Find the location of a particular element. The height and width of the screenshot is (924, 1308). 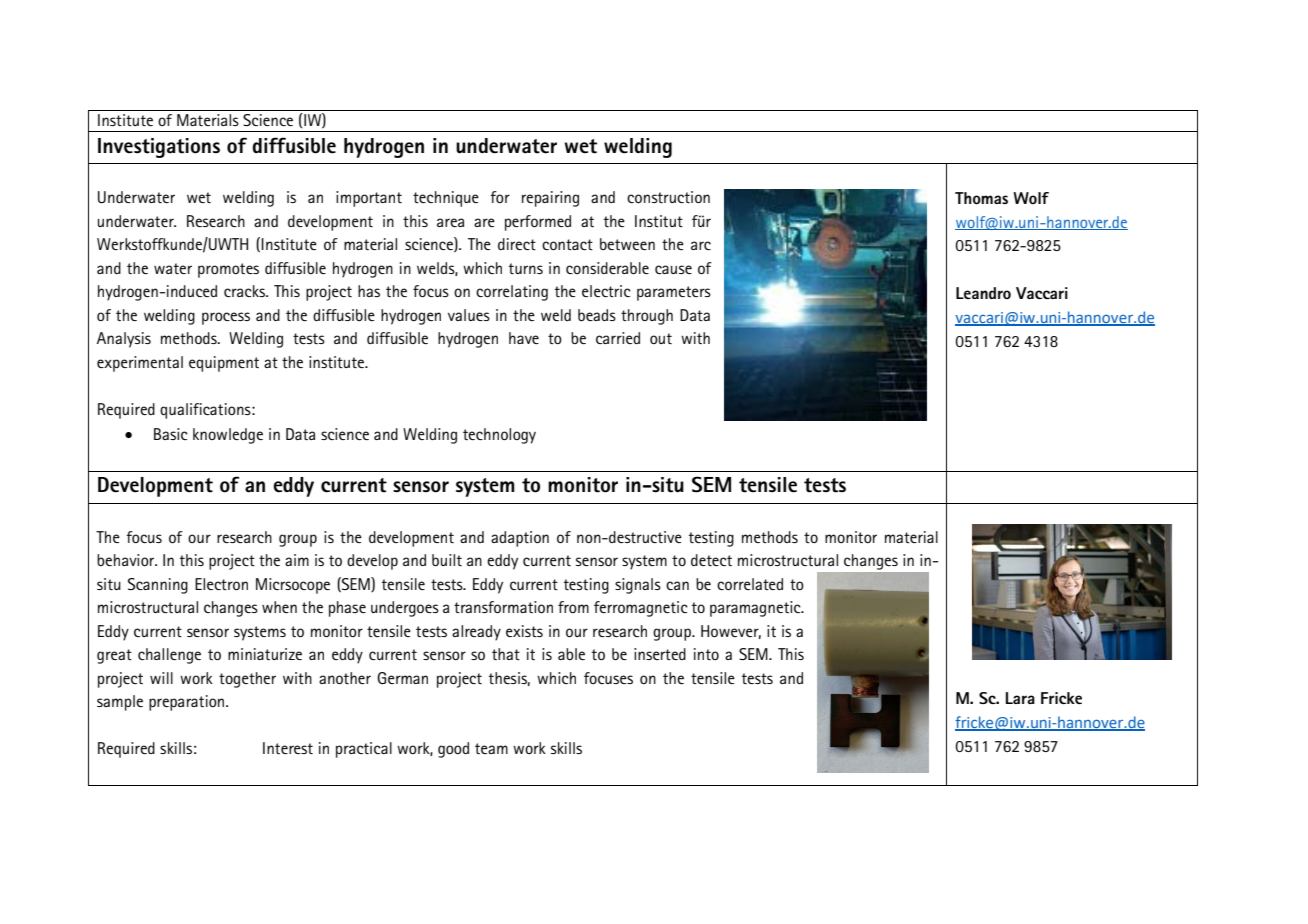

Investigations is located at coordinates (159, 148).
